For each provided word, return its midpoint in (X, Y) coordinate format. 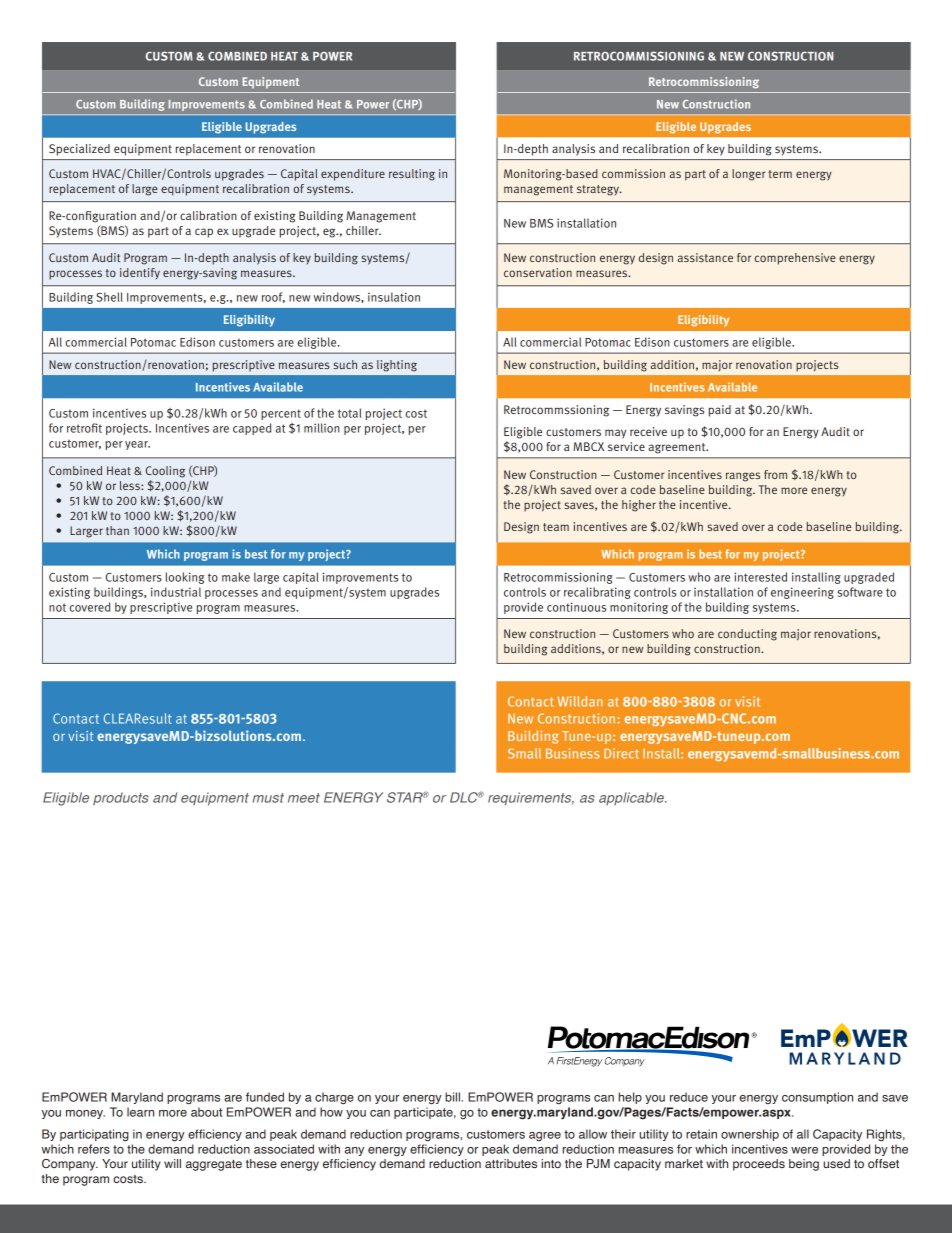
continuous (576, 607)
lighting (397, 366)
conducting (747, 635)
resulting (412, 175)
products (121, 798)
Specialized (79, 150)
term (780, 174)
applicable (632, 798)
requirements (531, 799)
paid (720, 411)
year (137, 445)
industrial (176, 592)
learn (140, 1112)
